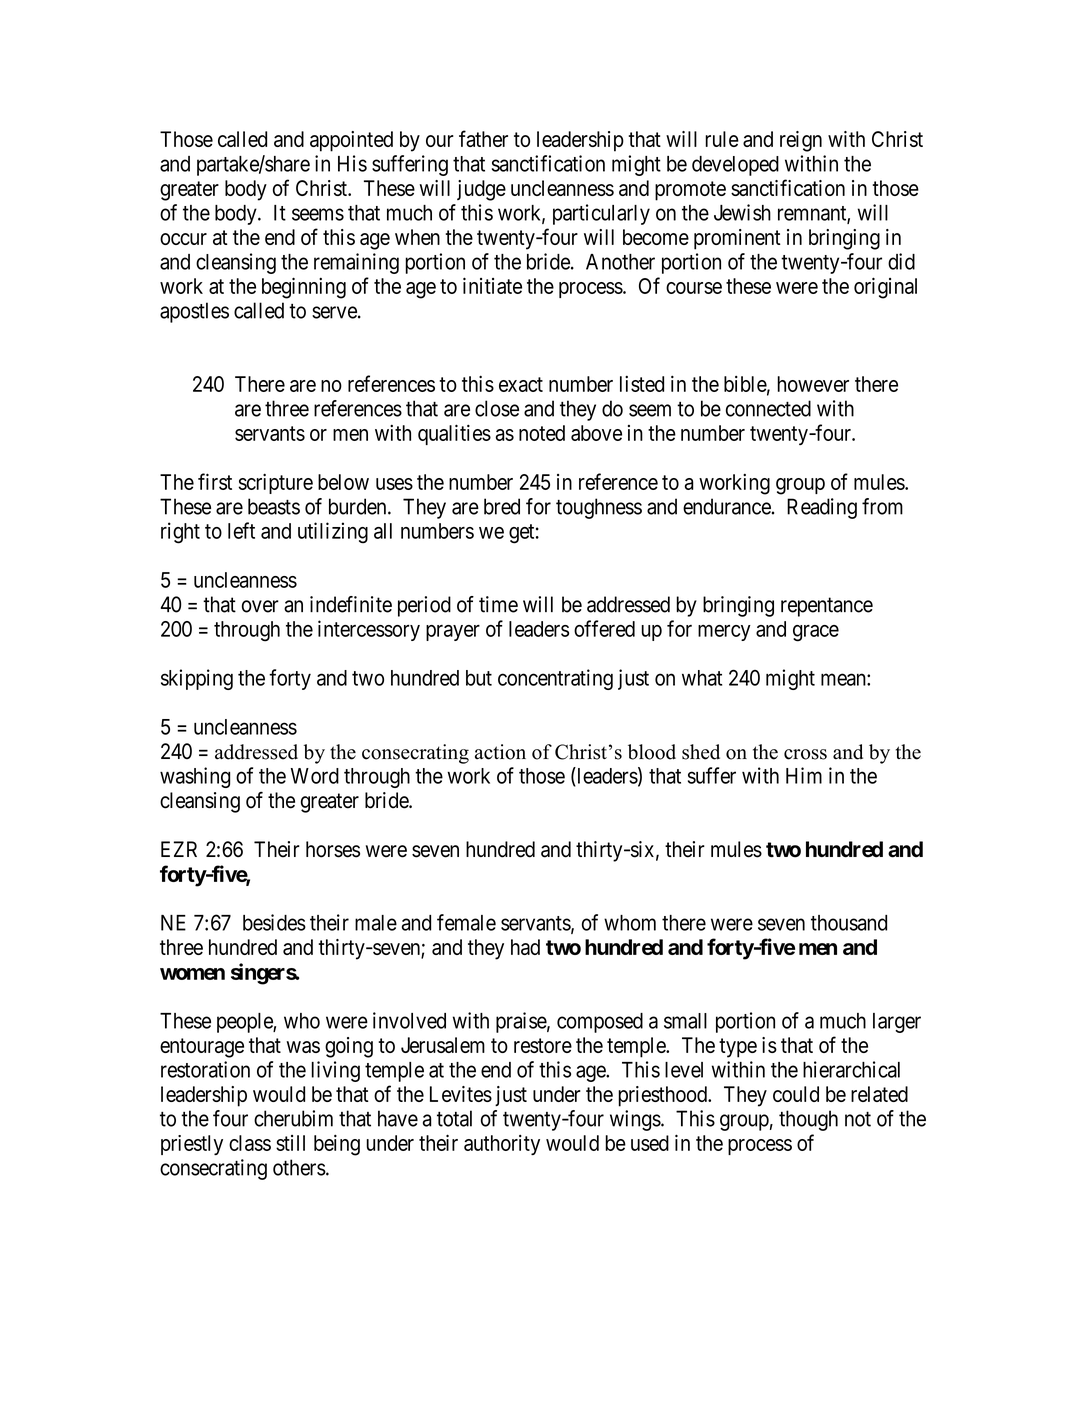 Image resolution: width=1086 pixels, height=1405 pixels. What do you see at coordinates (804, 775) in the page?
I see `Him` at bounding box center [804, 775].
